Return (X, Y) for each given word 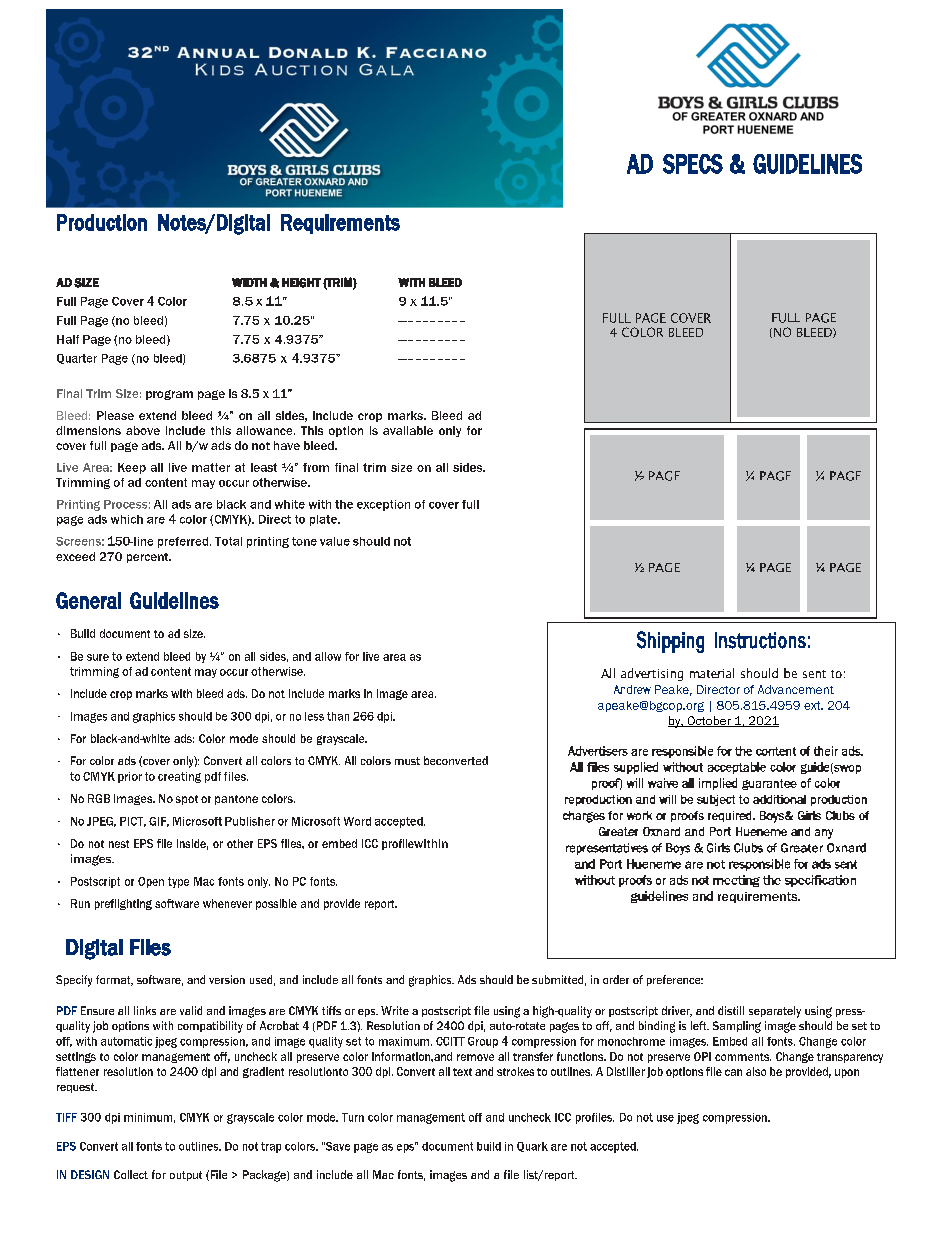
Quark (532, 1147)
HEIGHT (301, 283)
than (338, 716)
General (88, 600)
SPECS (693, 164)
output (186, 1176)
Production (102, 222)
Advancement (796, 689)
